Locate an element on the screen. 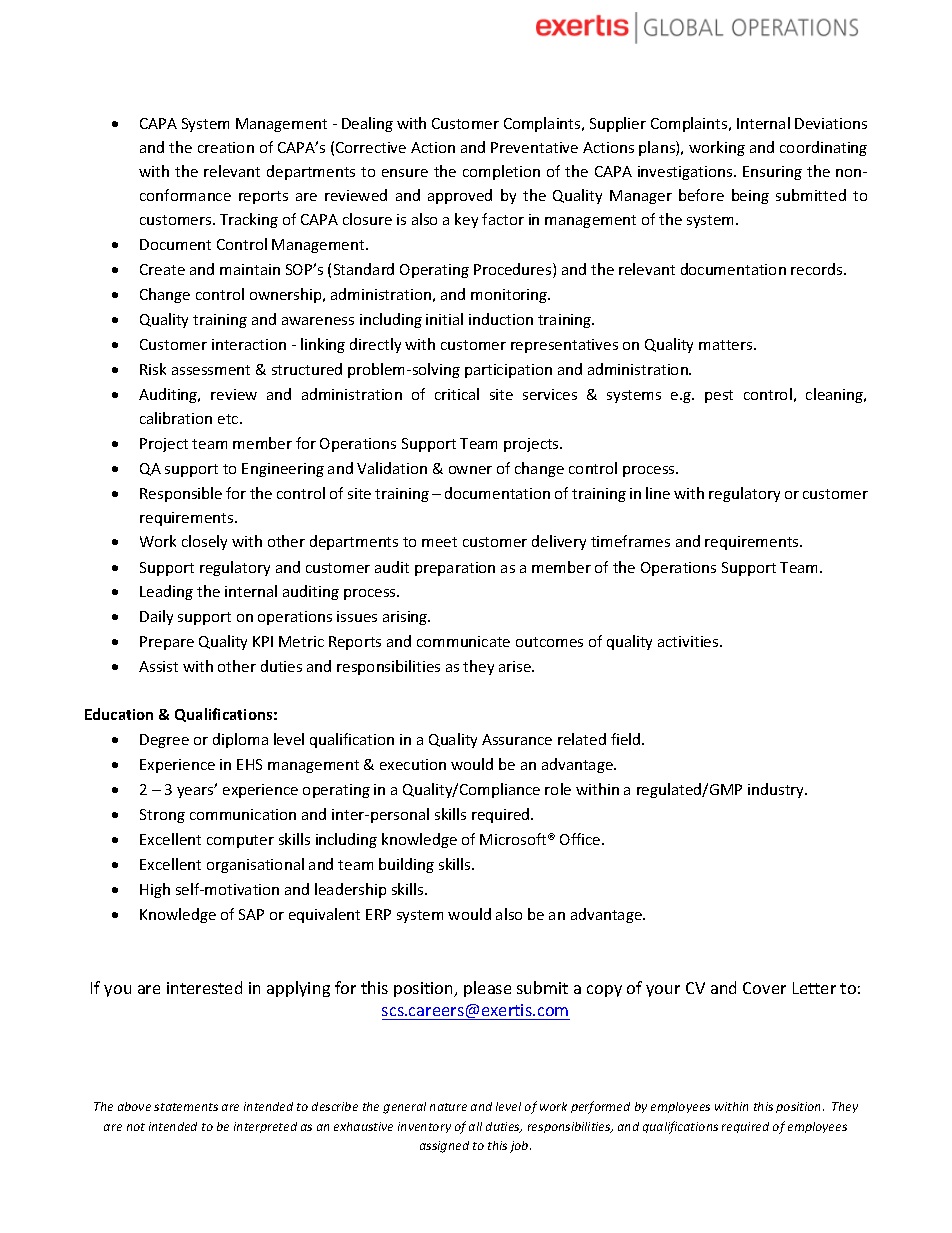  industry is located at coordinates (777, 790).
